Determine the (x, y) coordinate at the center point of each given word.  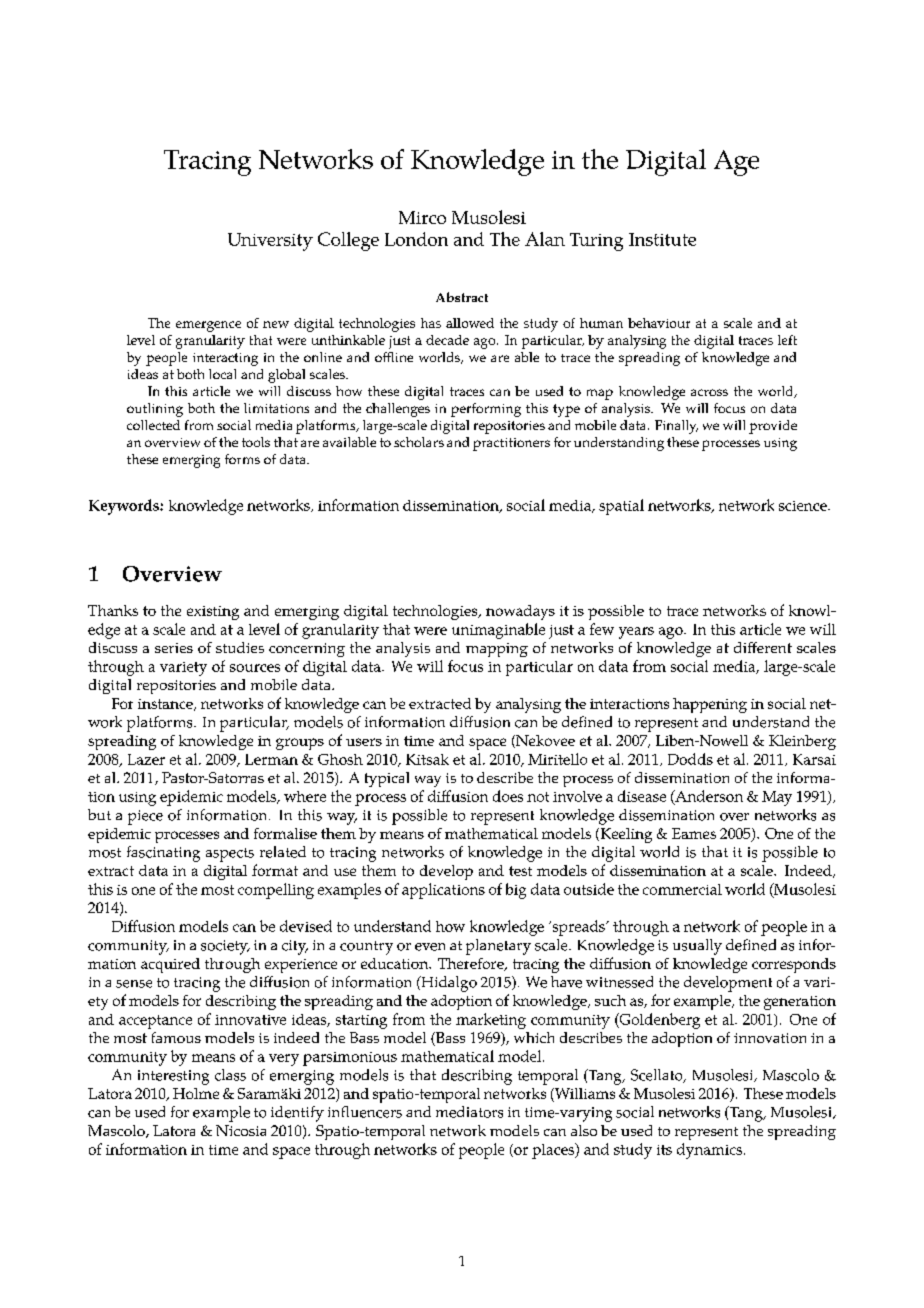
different (763, 647)
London (416, 239)
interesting (173, 1077)
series (174, 648)
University (270, 242)
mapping (497, 650)
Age (736, 163)
